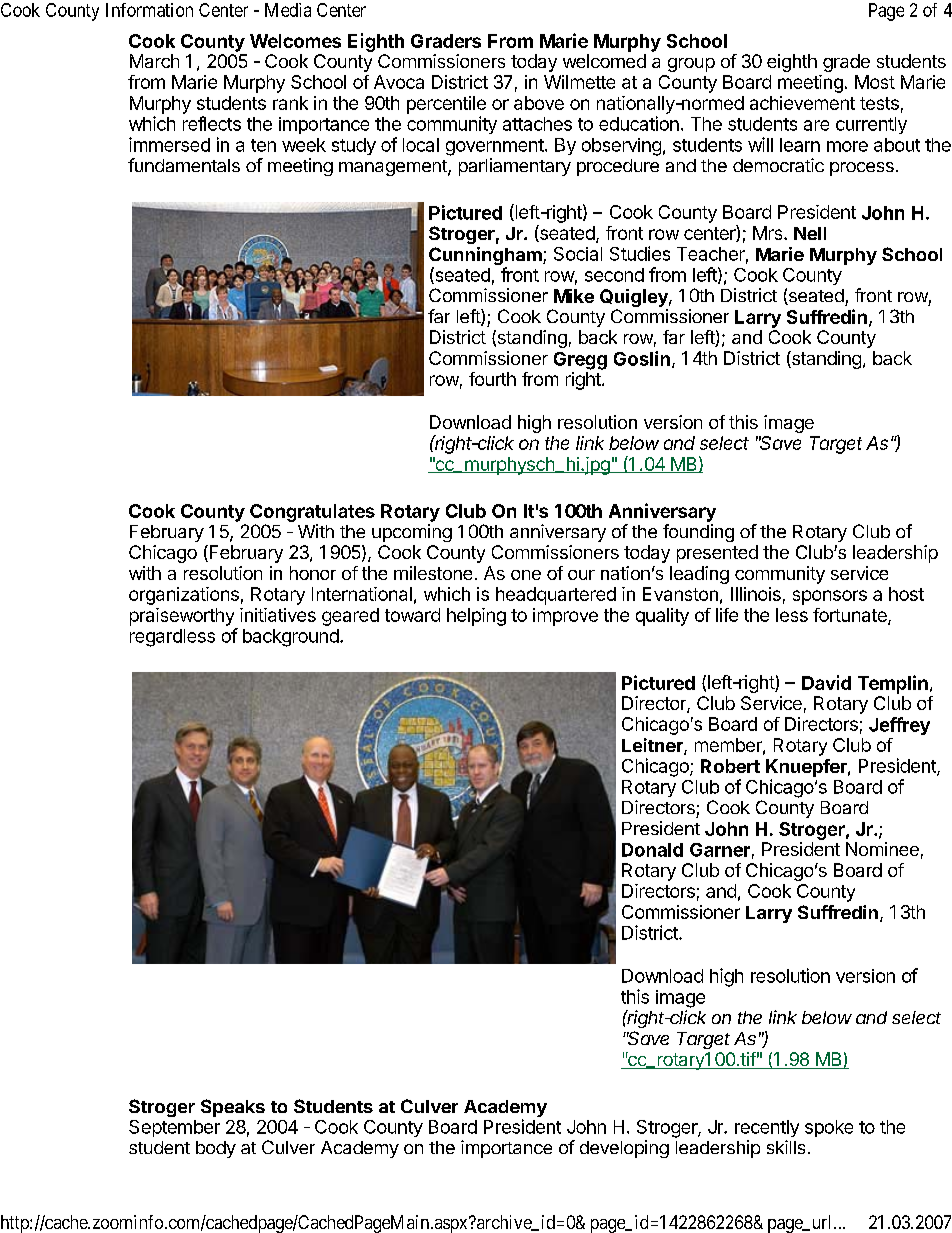 This document has width=952, height=1233. What do you see at coordinates (624, 1149) in the document?
I see `developing` at bounding box center [624, 1149].
